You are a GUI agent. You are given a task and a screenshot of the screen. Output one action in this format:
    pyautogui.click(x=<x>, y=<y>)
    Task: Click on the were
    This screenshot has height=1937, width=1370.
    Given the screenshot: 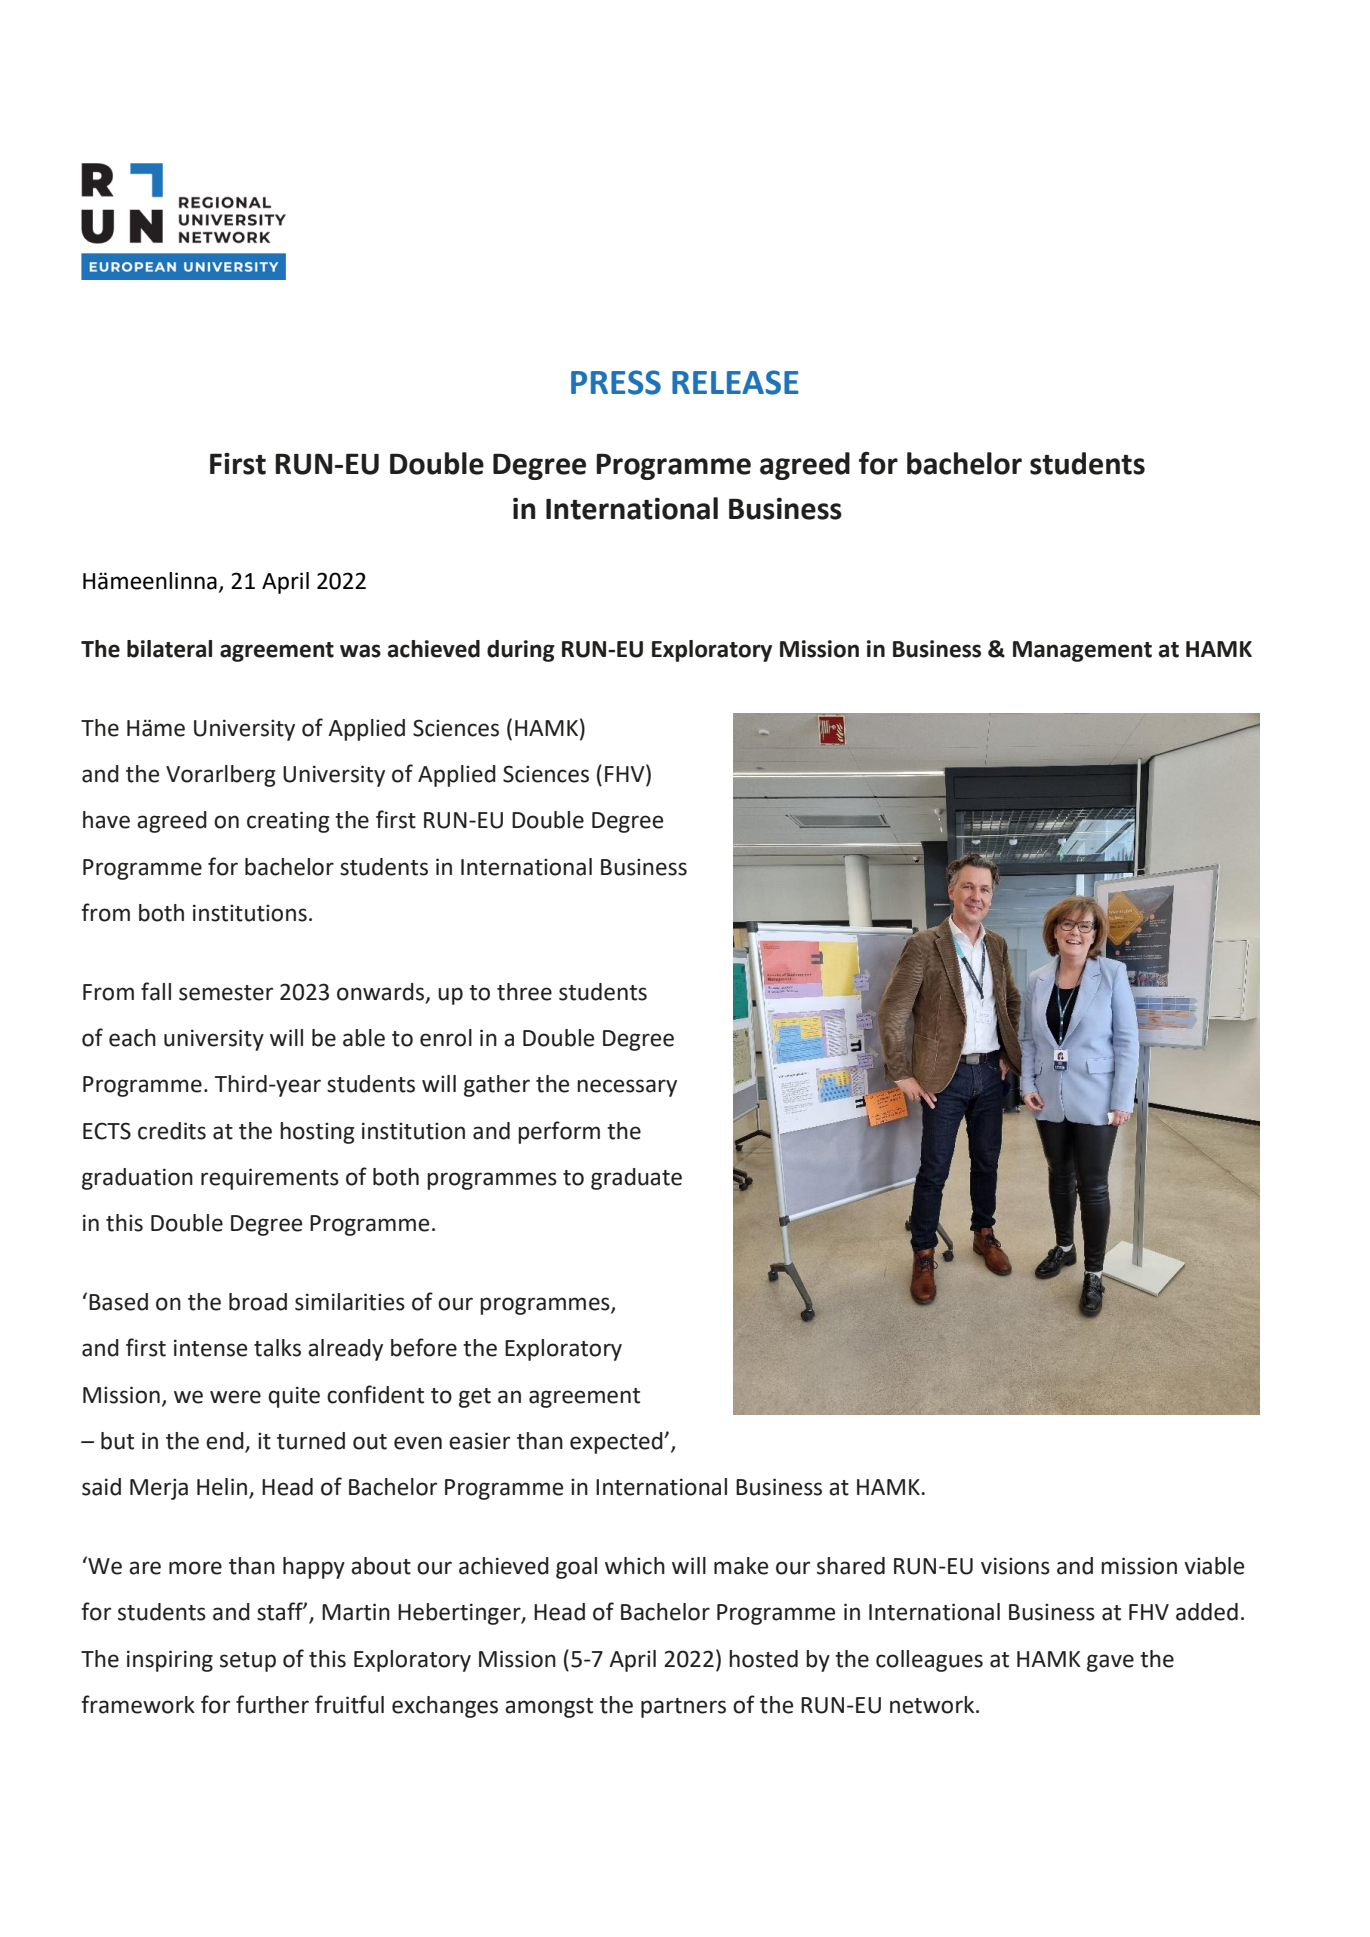 What is the action you would take?
    pyautogui.click(x=235, y=1397)
